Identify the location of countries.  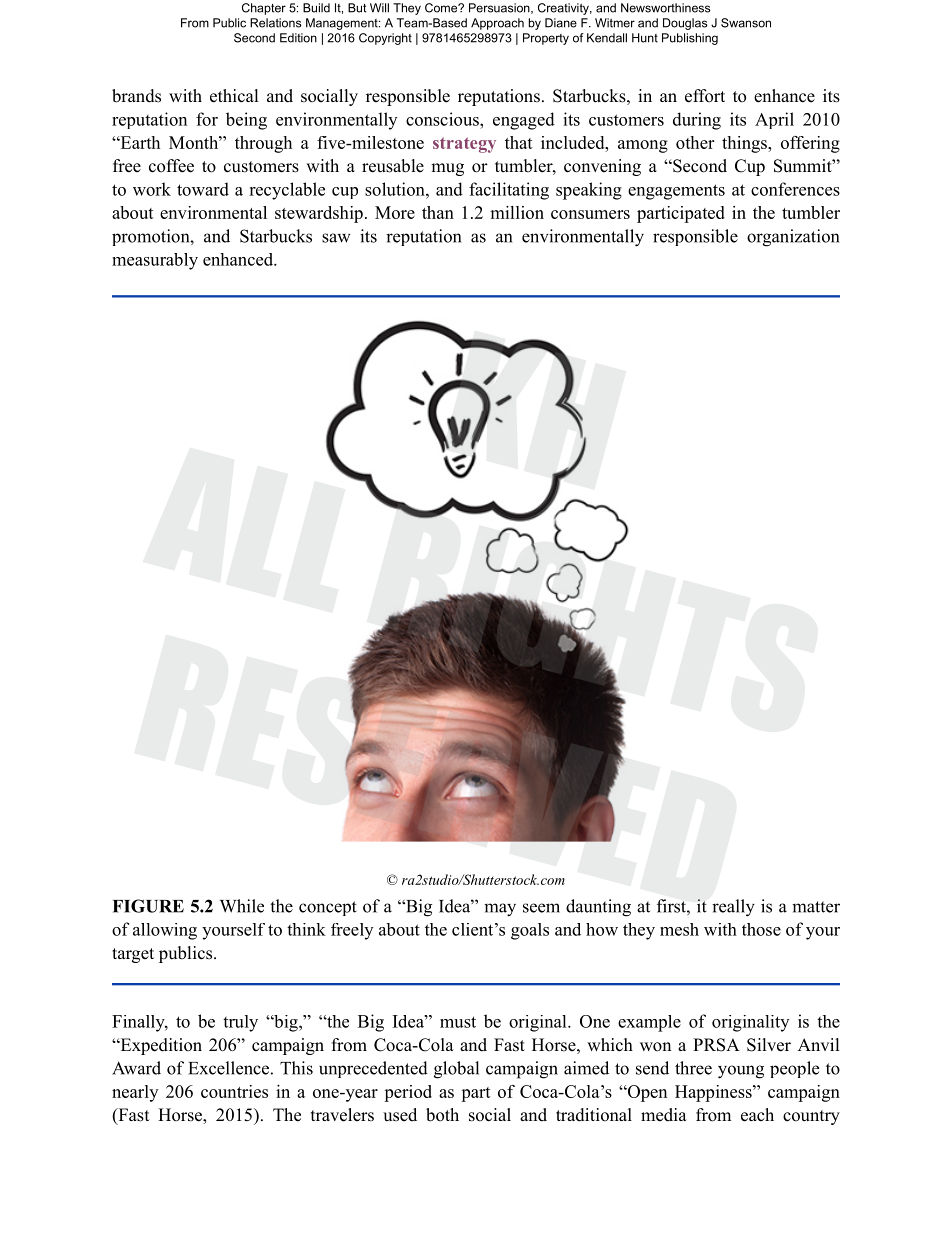
(234, 1091).
